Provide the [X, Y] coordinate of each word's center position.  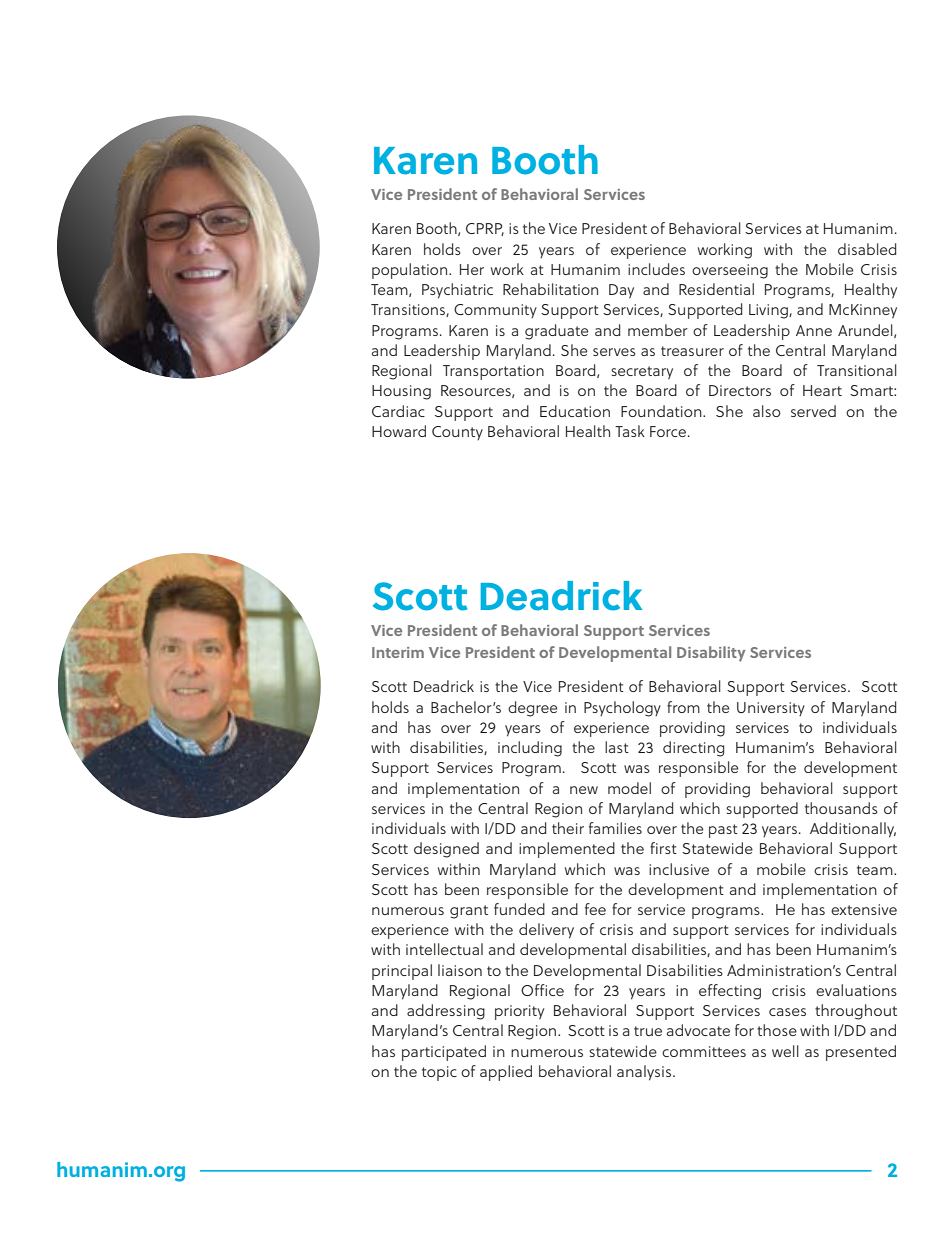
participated [444, 1053]
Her [472, 269]
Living [769, 311]
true [648, 1031]
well [785, 1051]
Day [621, 291]
